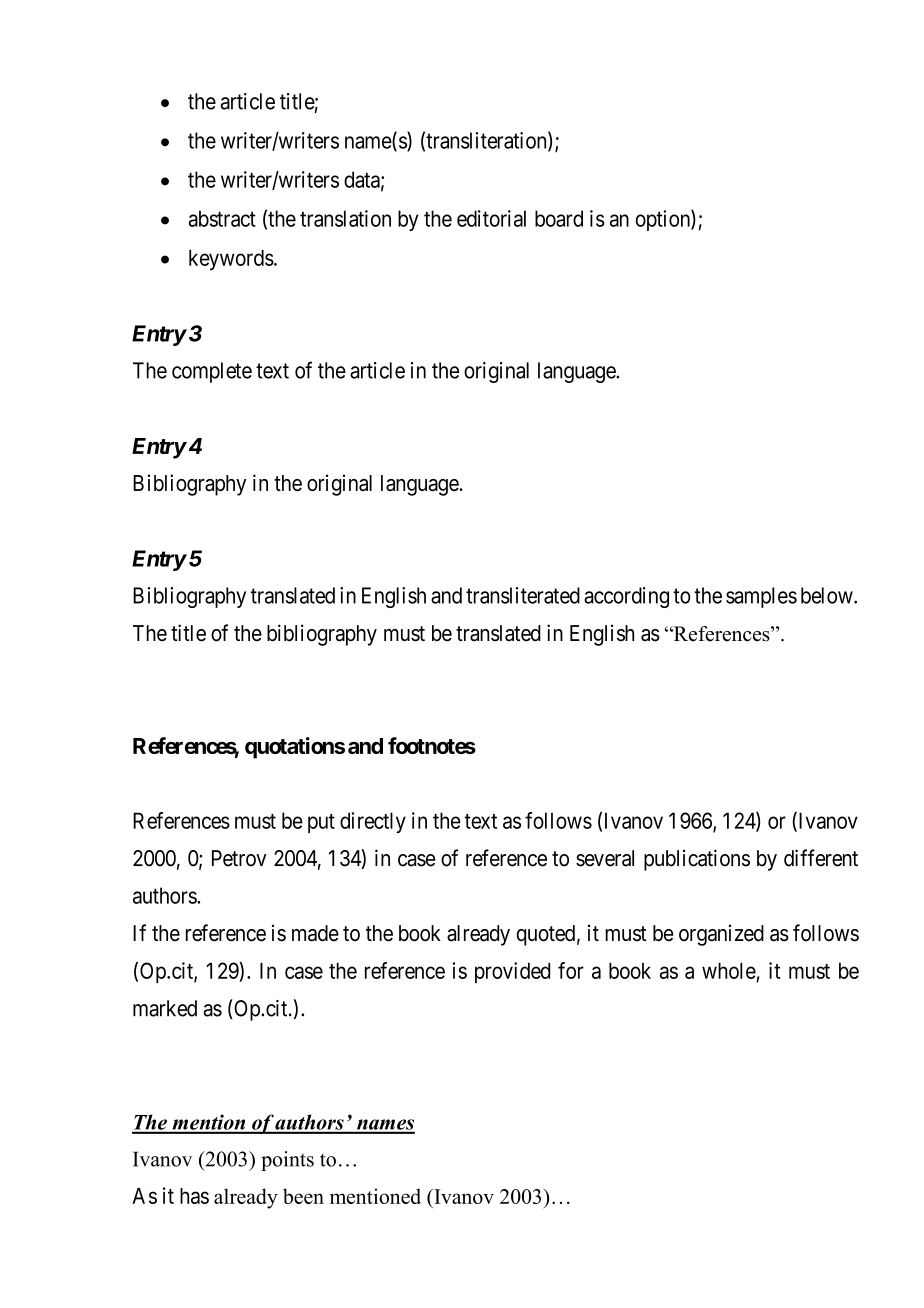  I want to click on publications, so click(697, 860).
